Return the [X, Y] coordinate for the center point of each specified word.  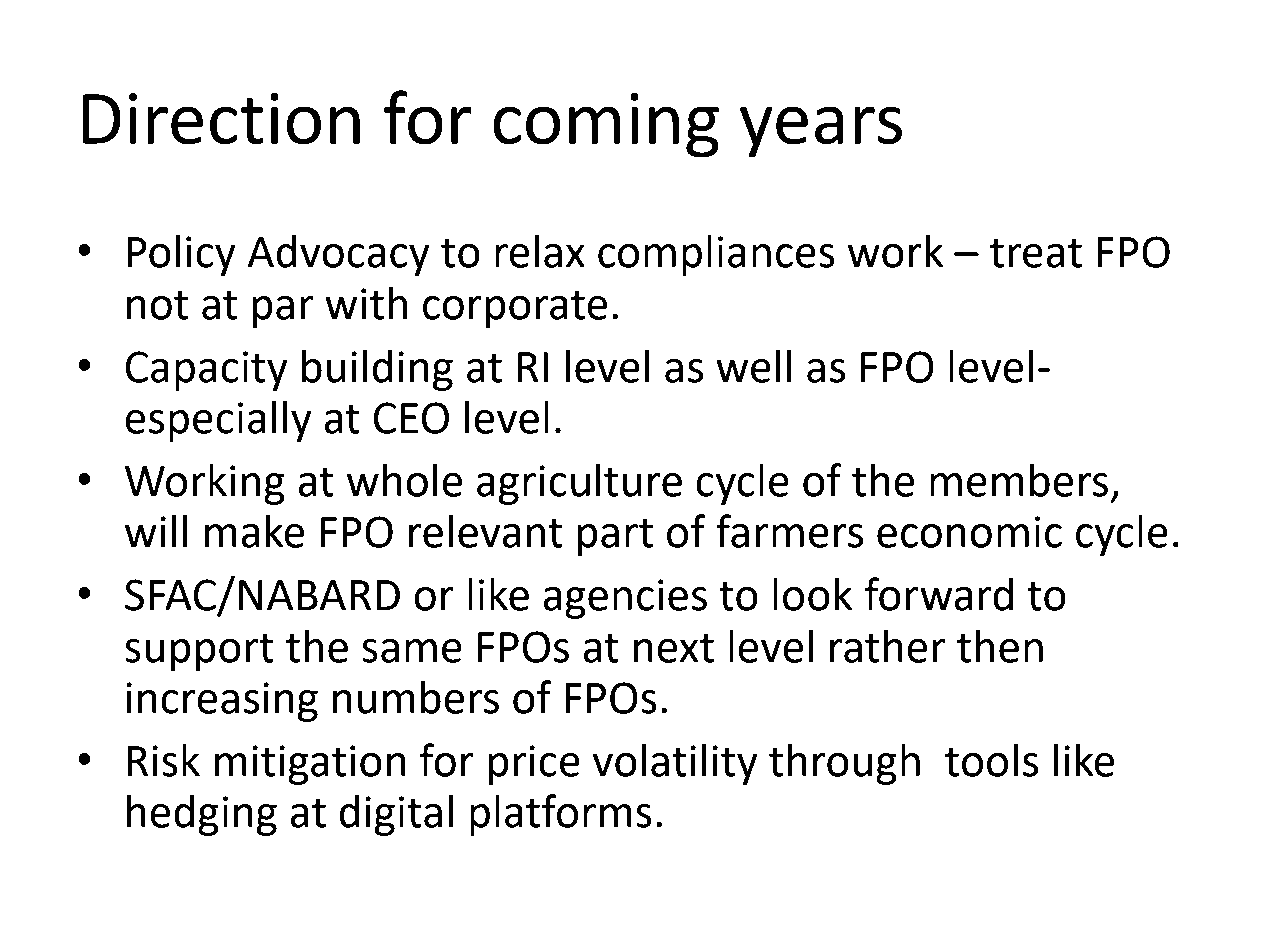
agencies [625, 599]
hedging [202, 815]
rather [888, 646]
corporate [515, 309]
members [1019, 480]
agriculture [579, 484]
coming [606, 125]
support [199, 652]
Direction [221, 119]
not [158, 305]
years [821, 132]
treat [1036, 253]
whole [405, 480]
